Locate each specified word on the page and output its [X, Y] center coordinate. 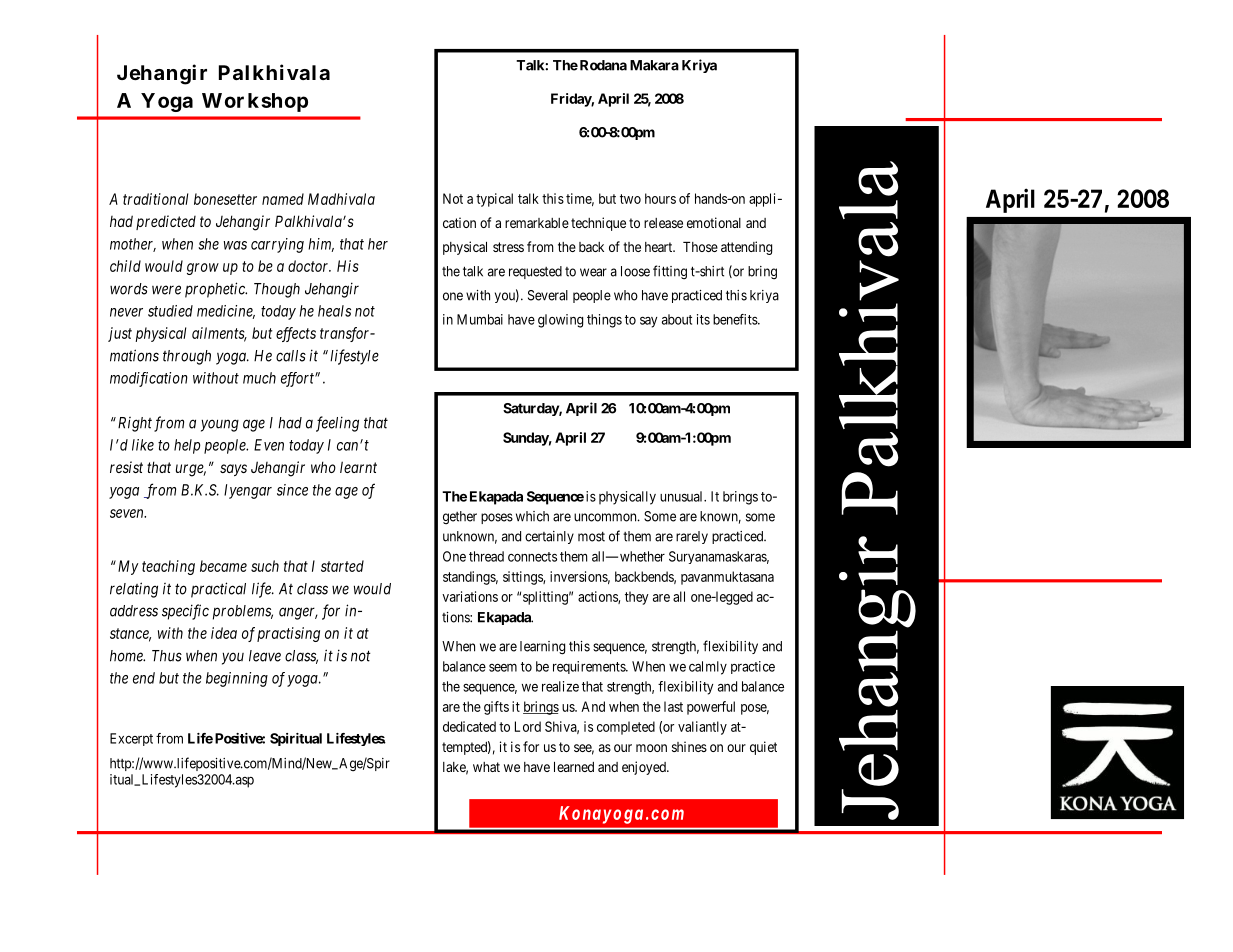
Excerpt [131, 739]
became [223, 566]
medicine [226, 312]
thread [486, 556]
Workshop [255, 102]
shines [689, 746]
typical [494, 200]
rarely [692, 537]
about [677, 319]
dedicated [469, 726]
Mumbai [480, 319]
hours [660, 198]
